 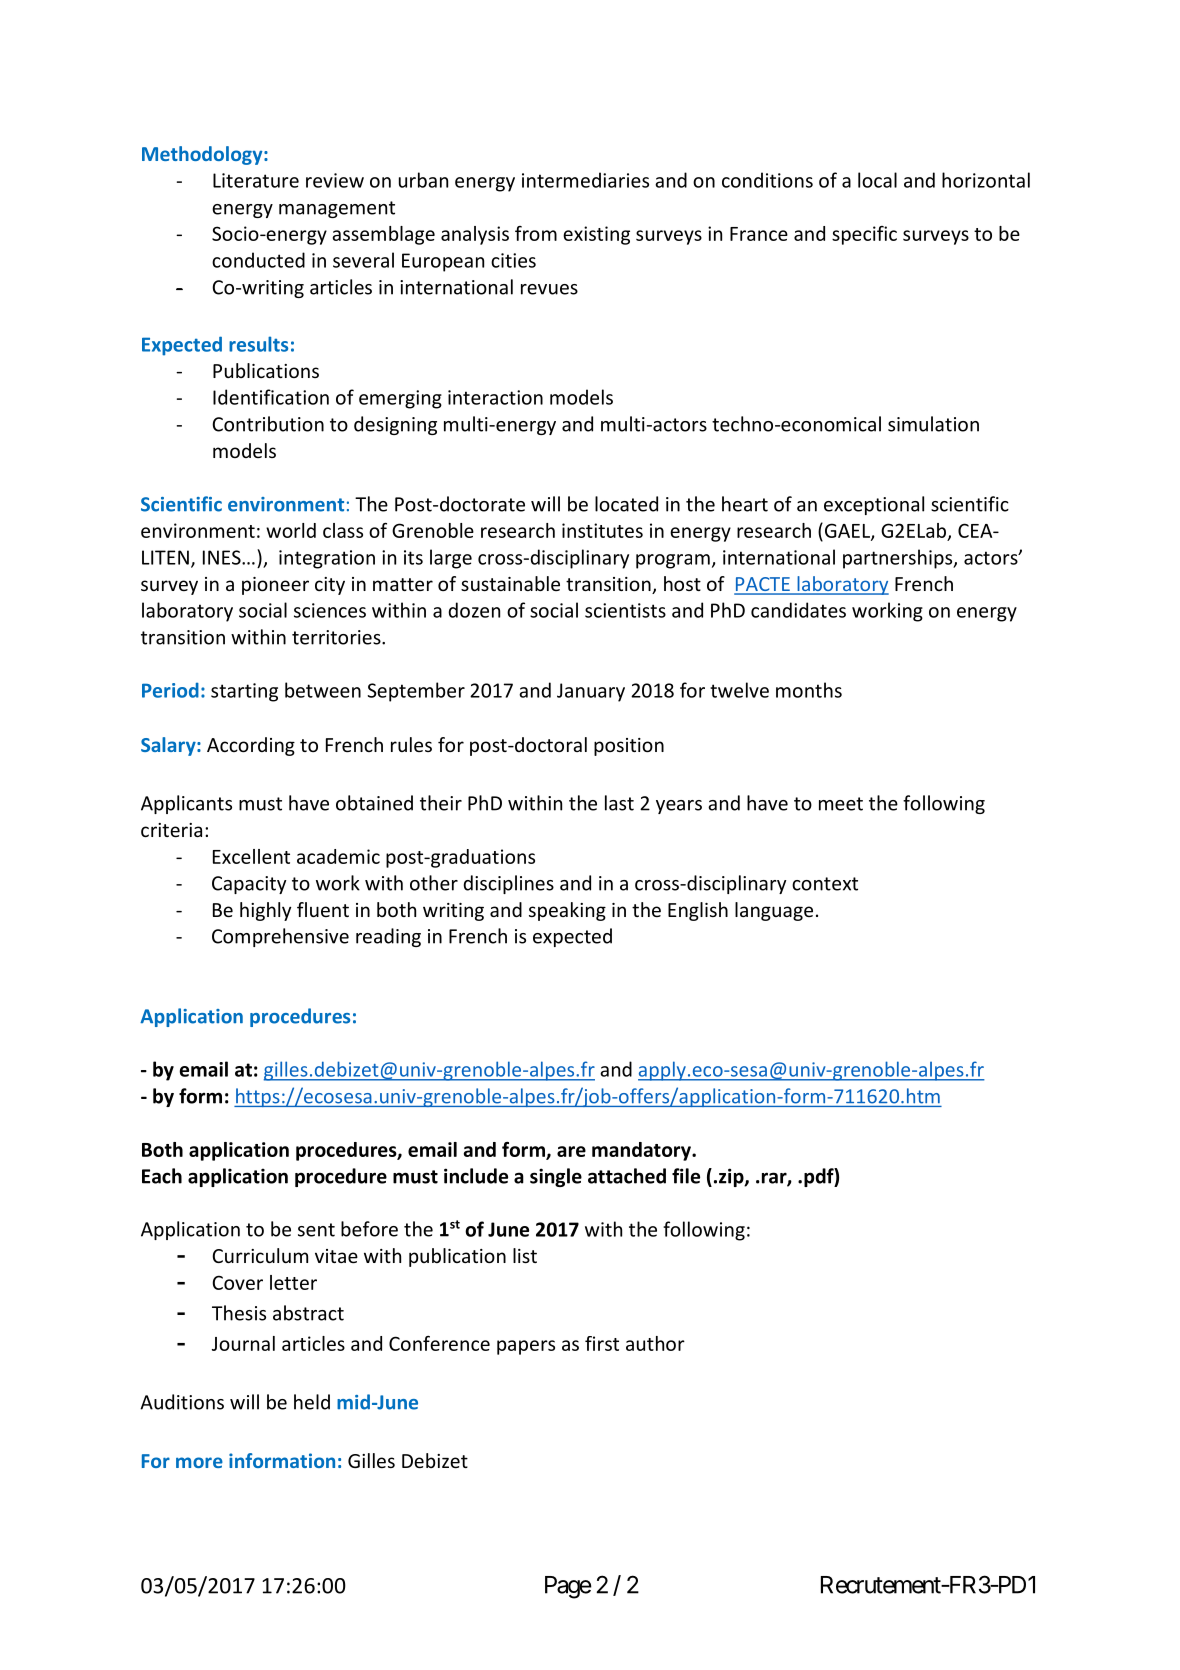 I want to click on last, so click(x=619, y=803).
